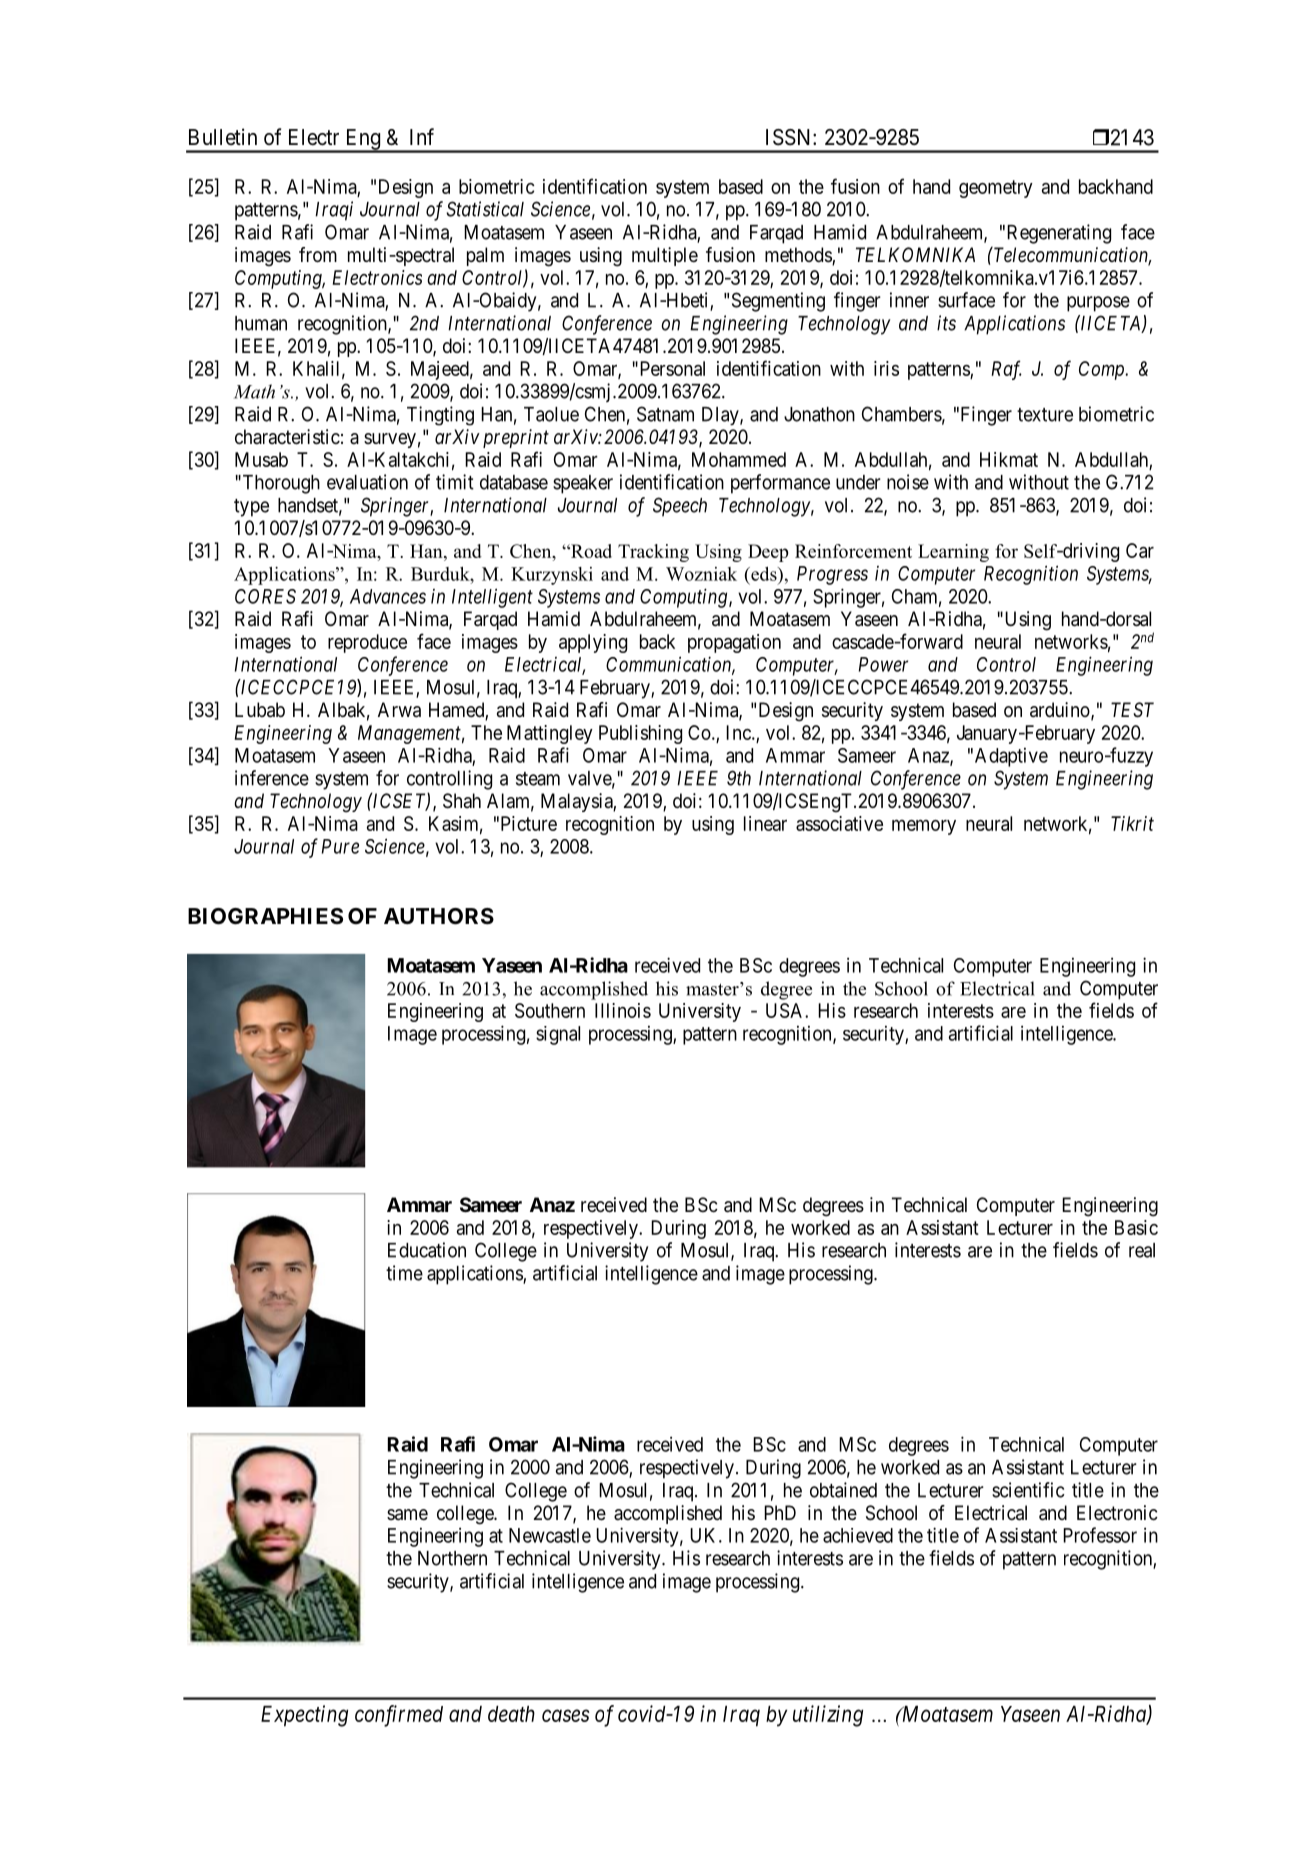  Describe the element at coordinates (924, 827) in the screenshot. I see `memory` at that location.
